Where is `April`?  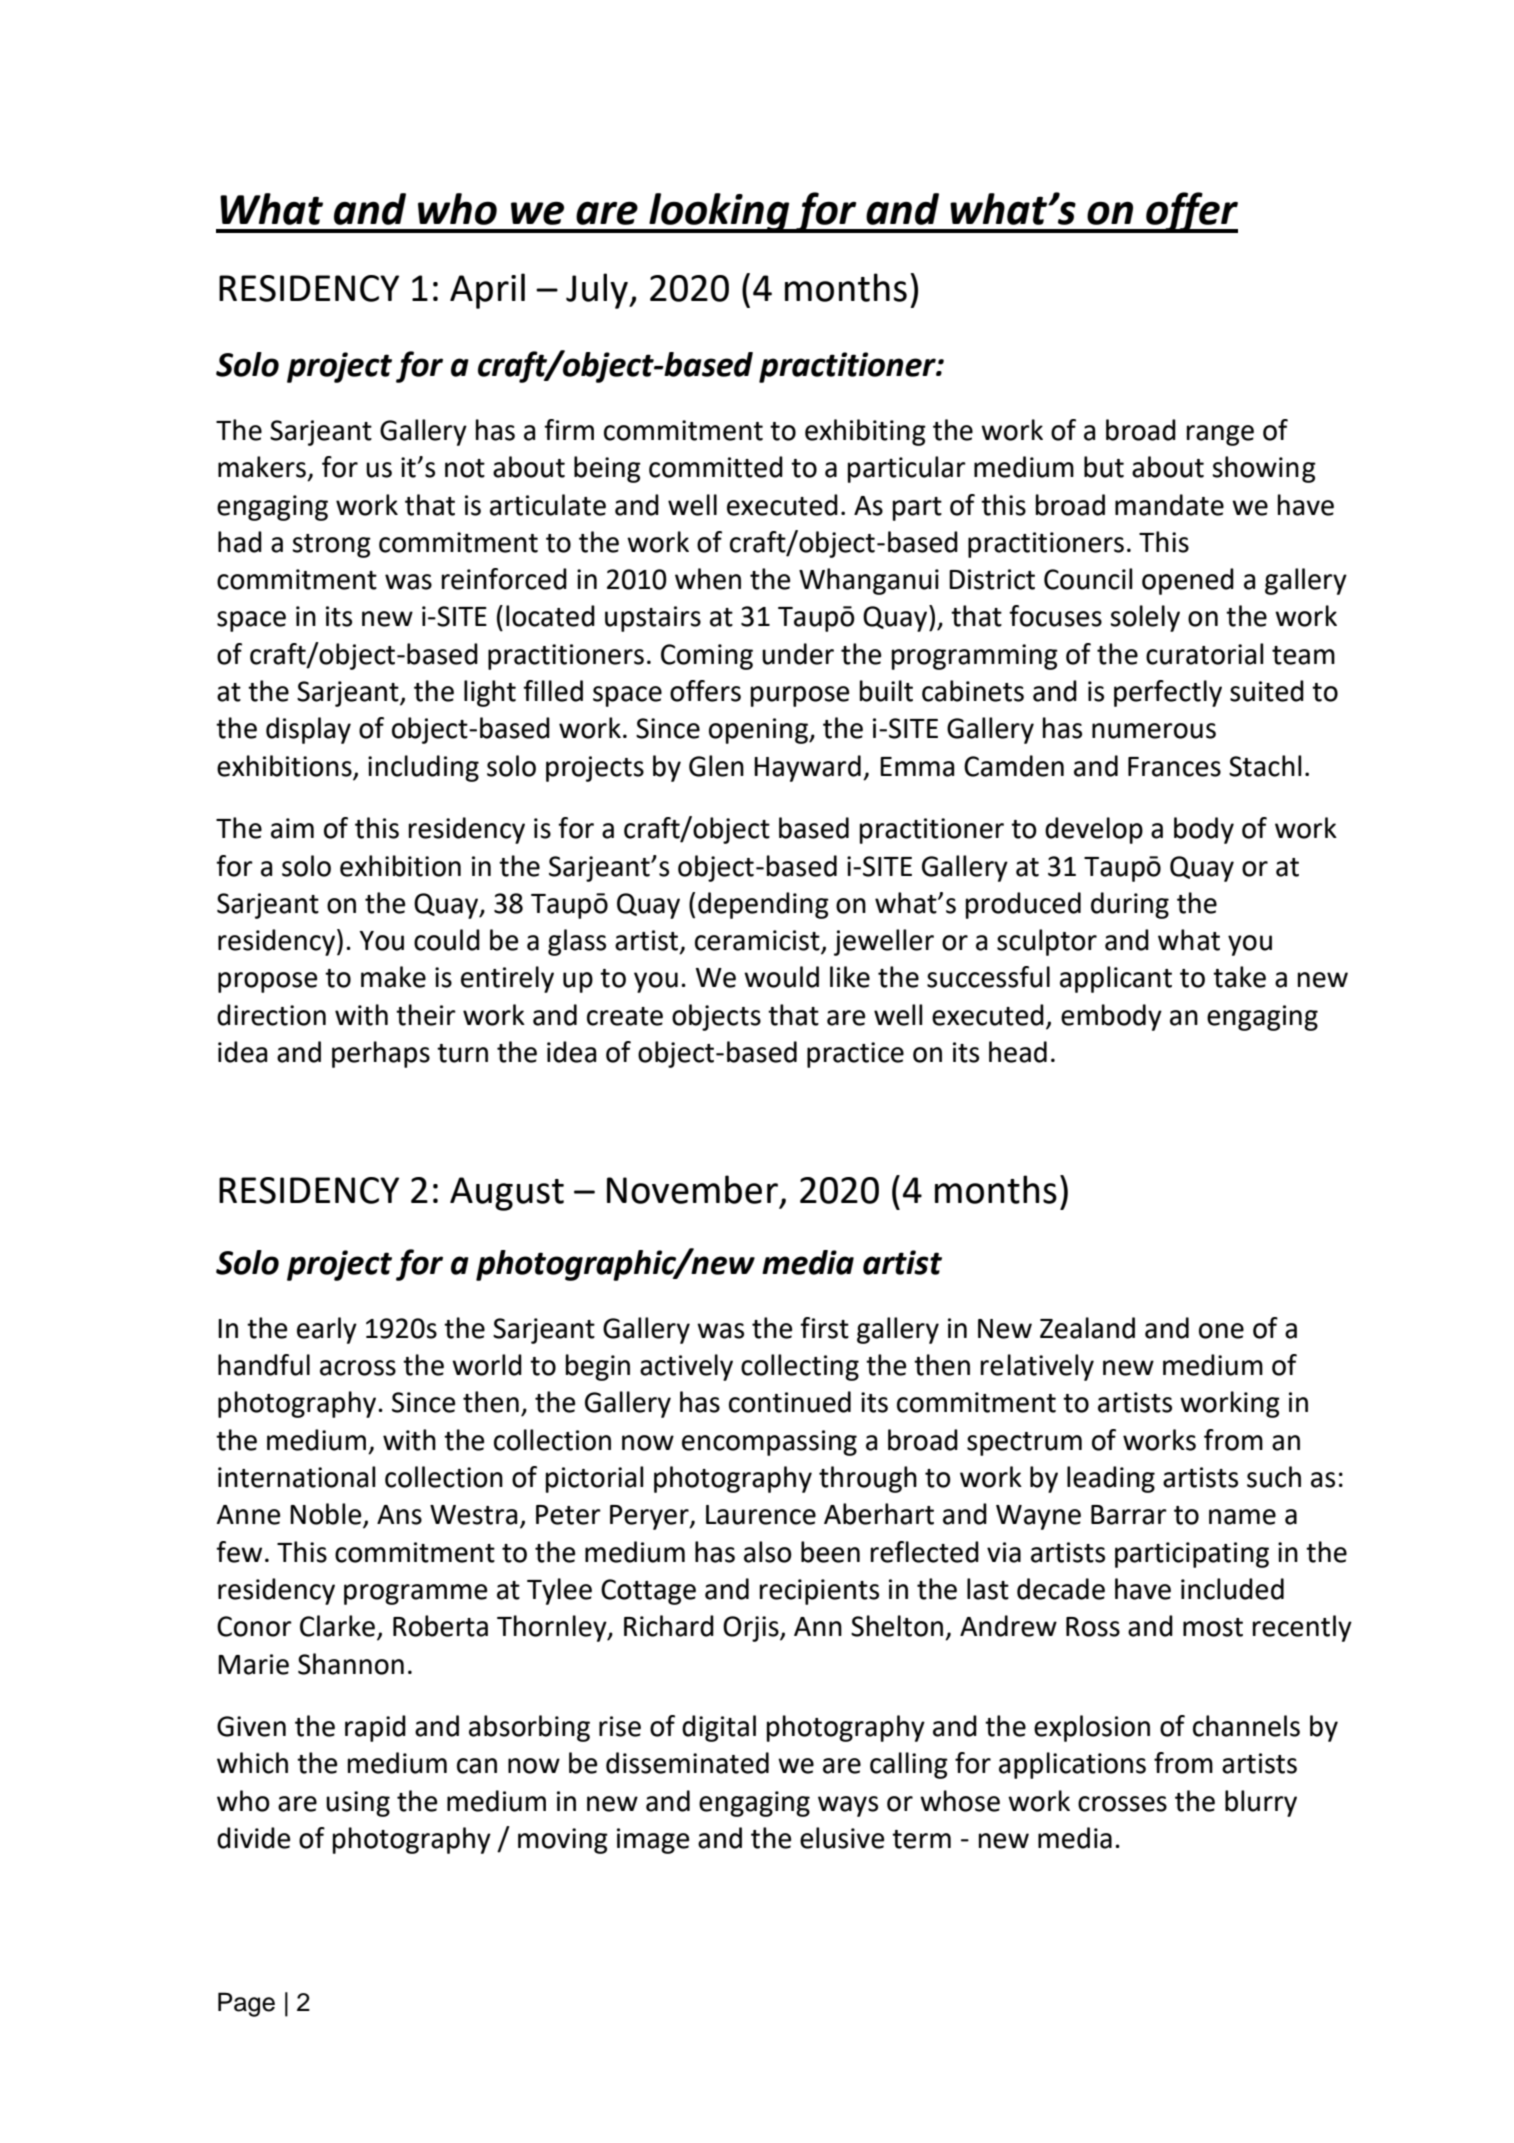
April is located at coordinates (487, 291).
